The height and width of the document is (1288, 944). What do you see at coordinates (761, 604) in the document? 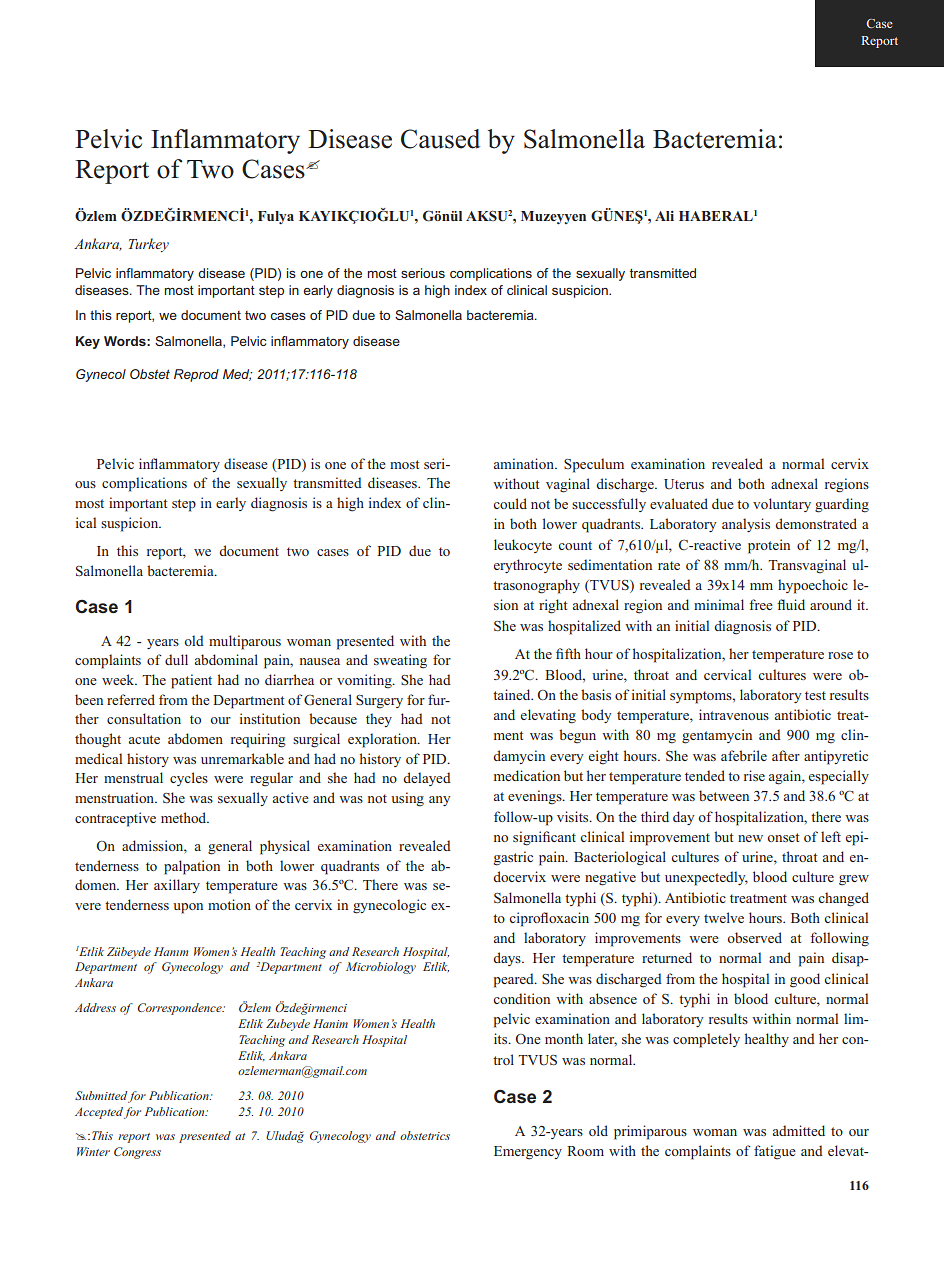
I see `free` at bounding box center [761, 604].
